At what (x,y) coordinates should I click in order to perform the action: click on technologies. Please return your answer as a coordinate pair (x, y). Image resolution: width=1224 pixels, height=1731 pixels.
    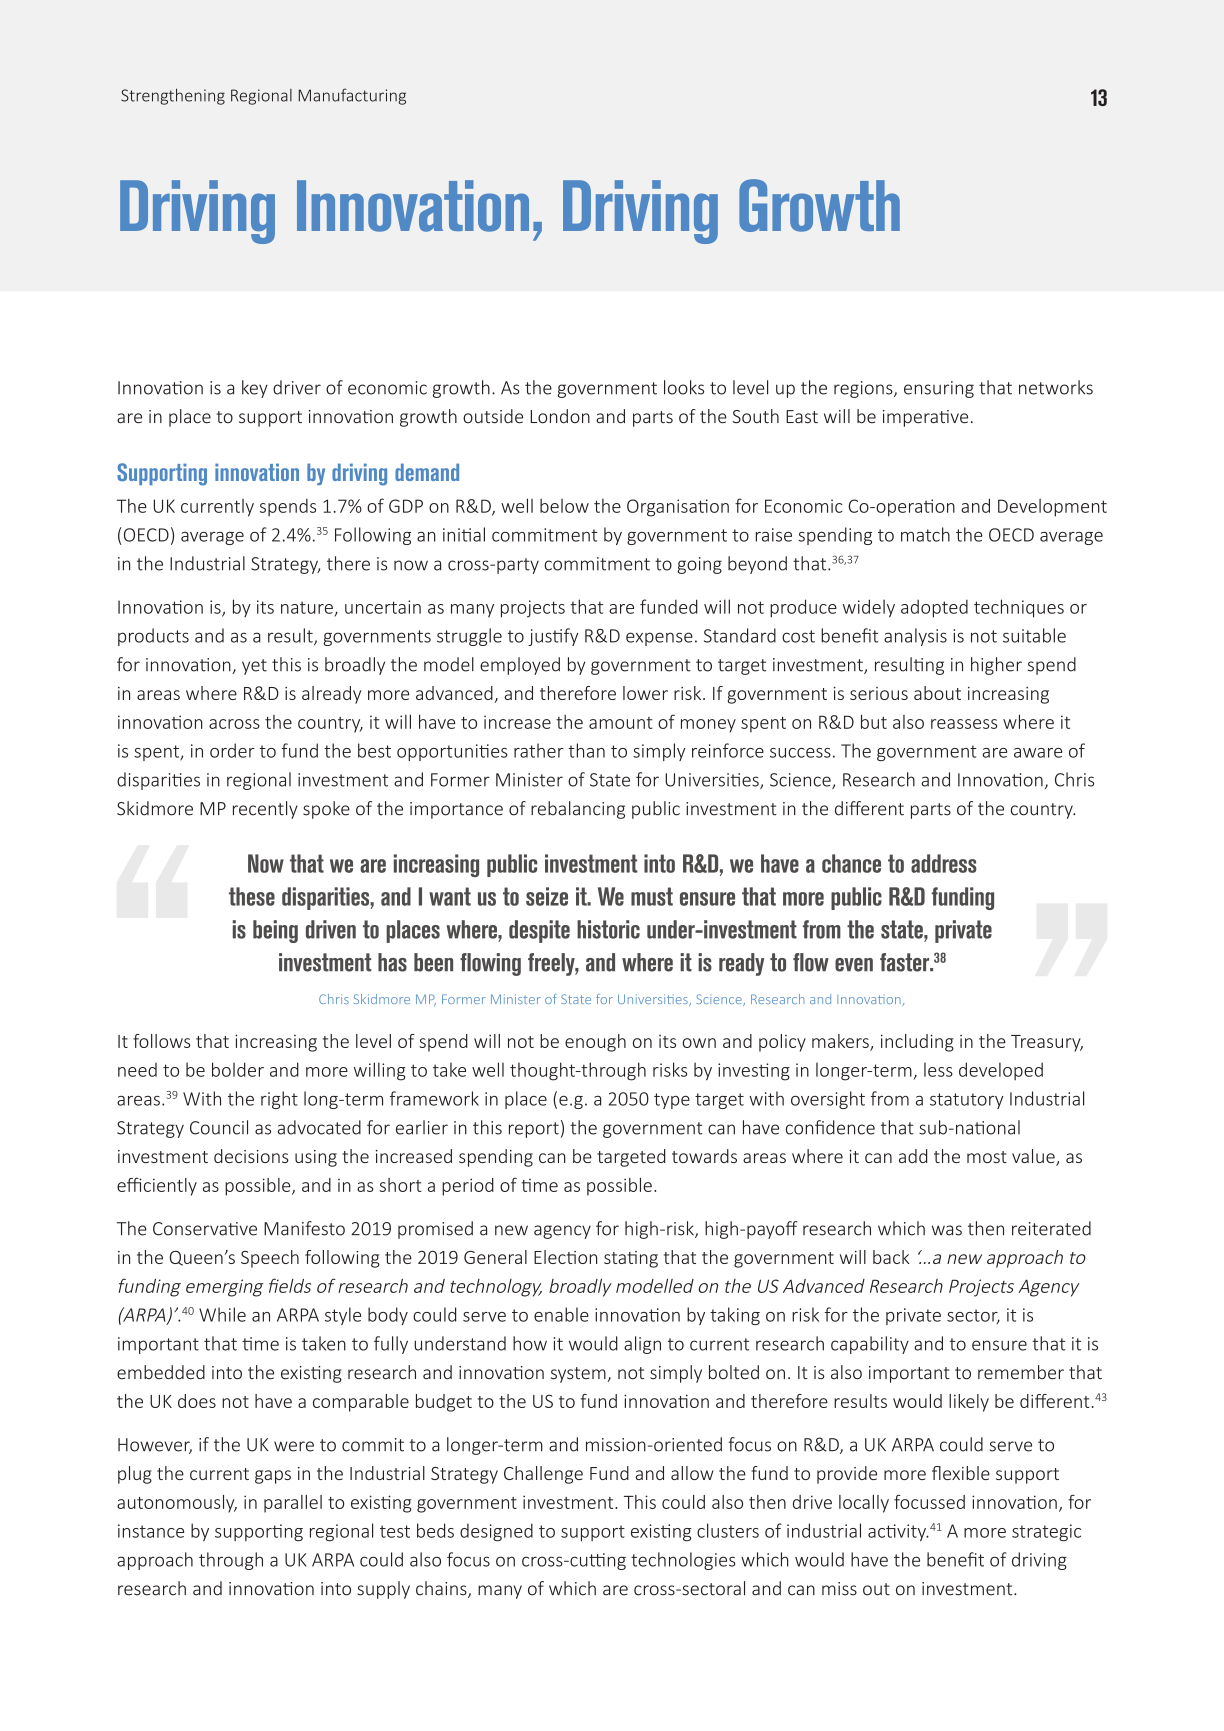
    Looking at the image, I should click on (683, 1561).
